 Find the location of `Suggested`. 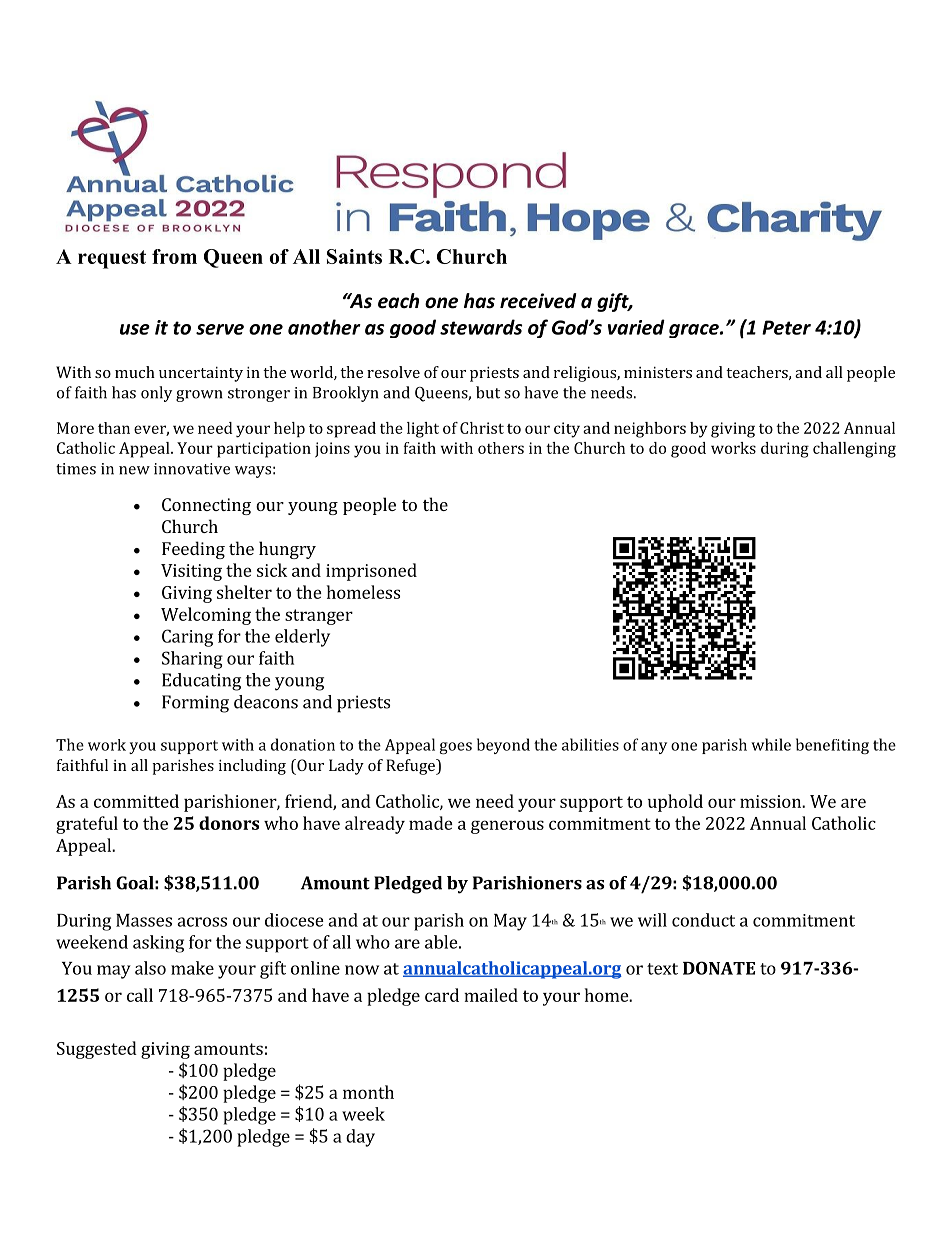

Suggested is located at coordinates (97, 1050).
